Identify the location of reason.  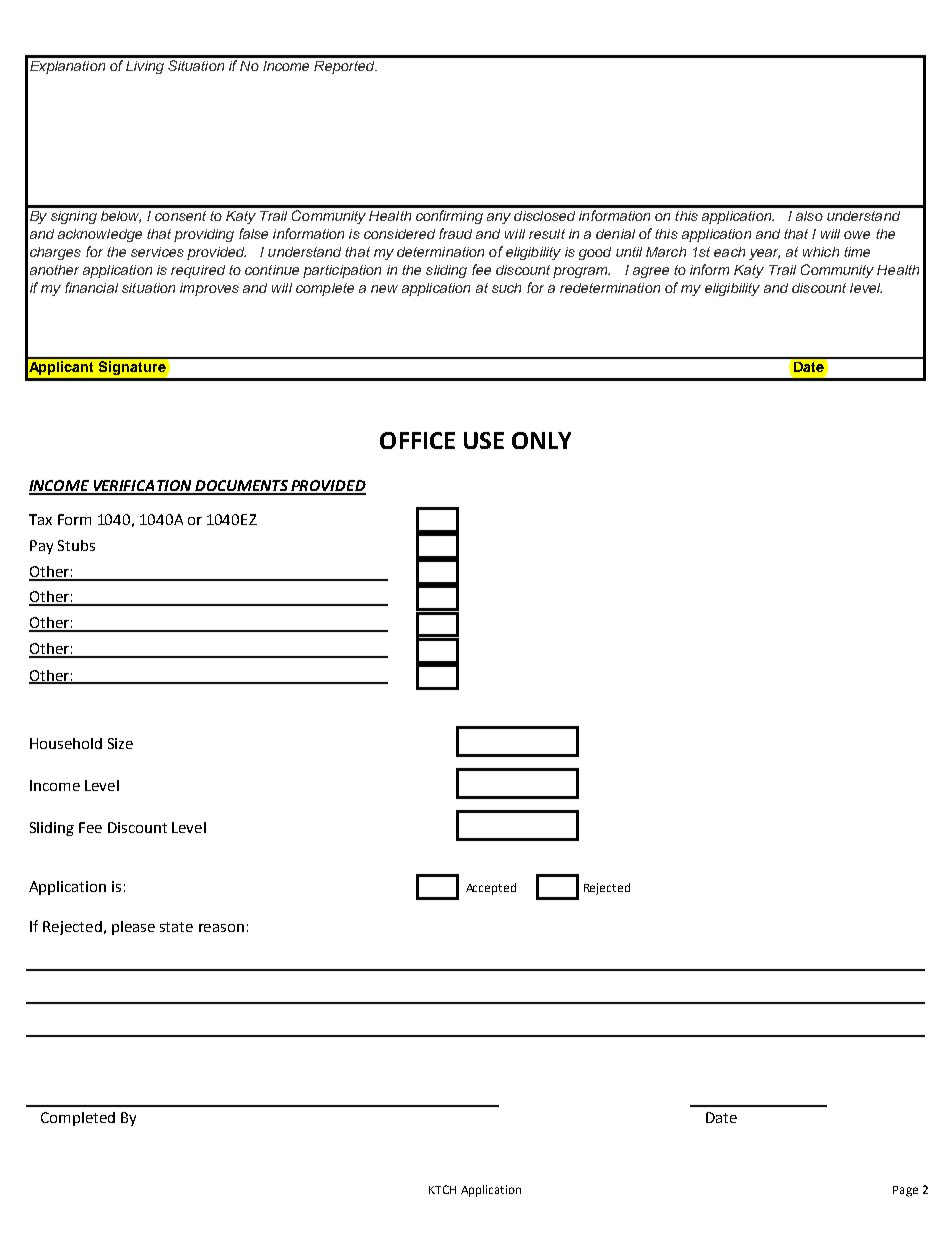
(221, 928).
